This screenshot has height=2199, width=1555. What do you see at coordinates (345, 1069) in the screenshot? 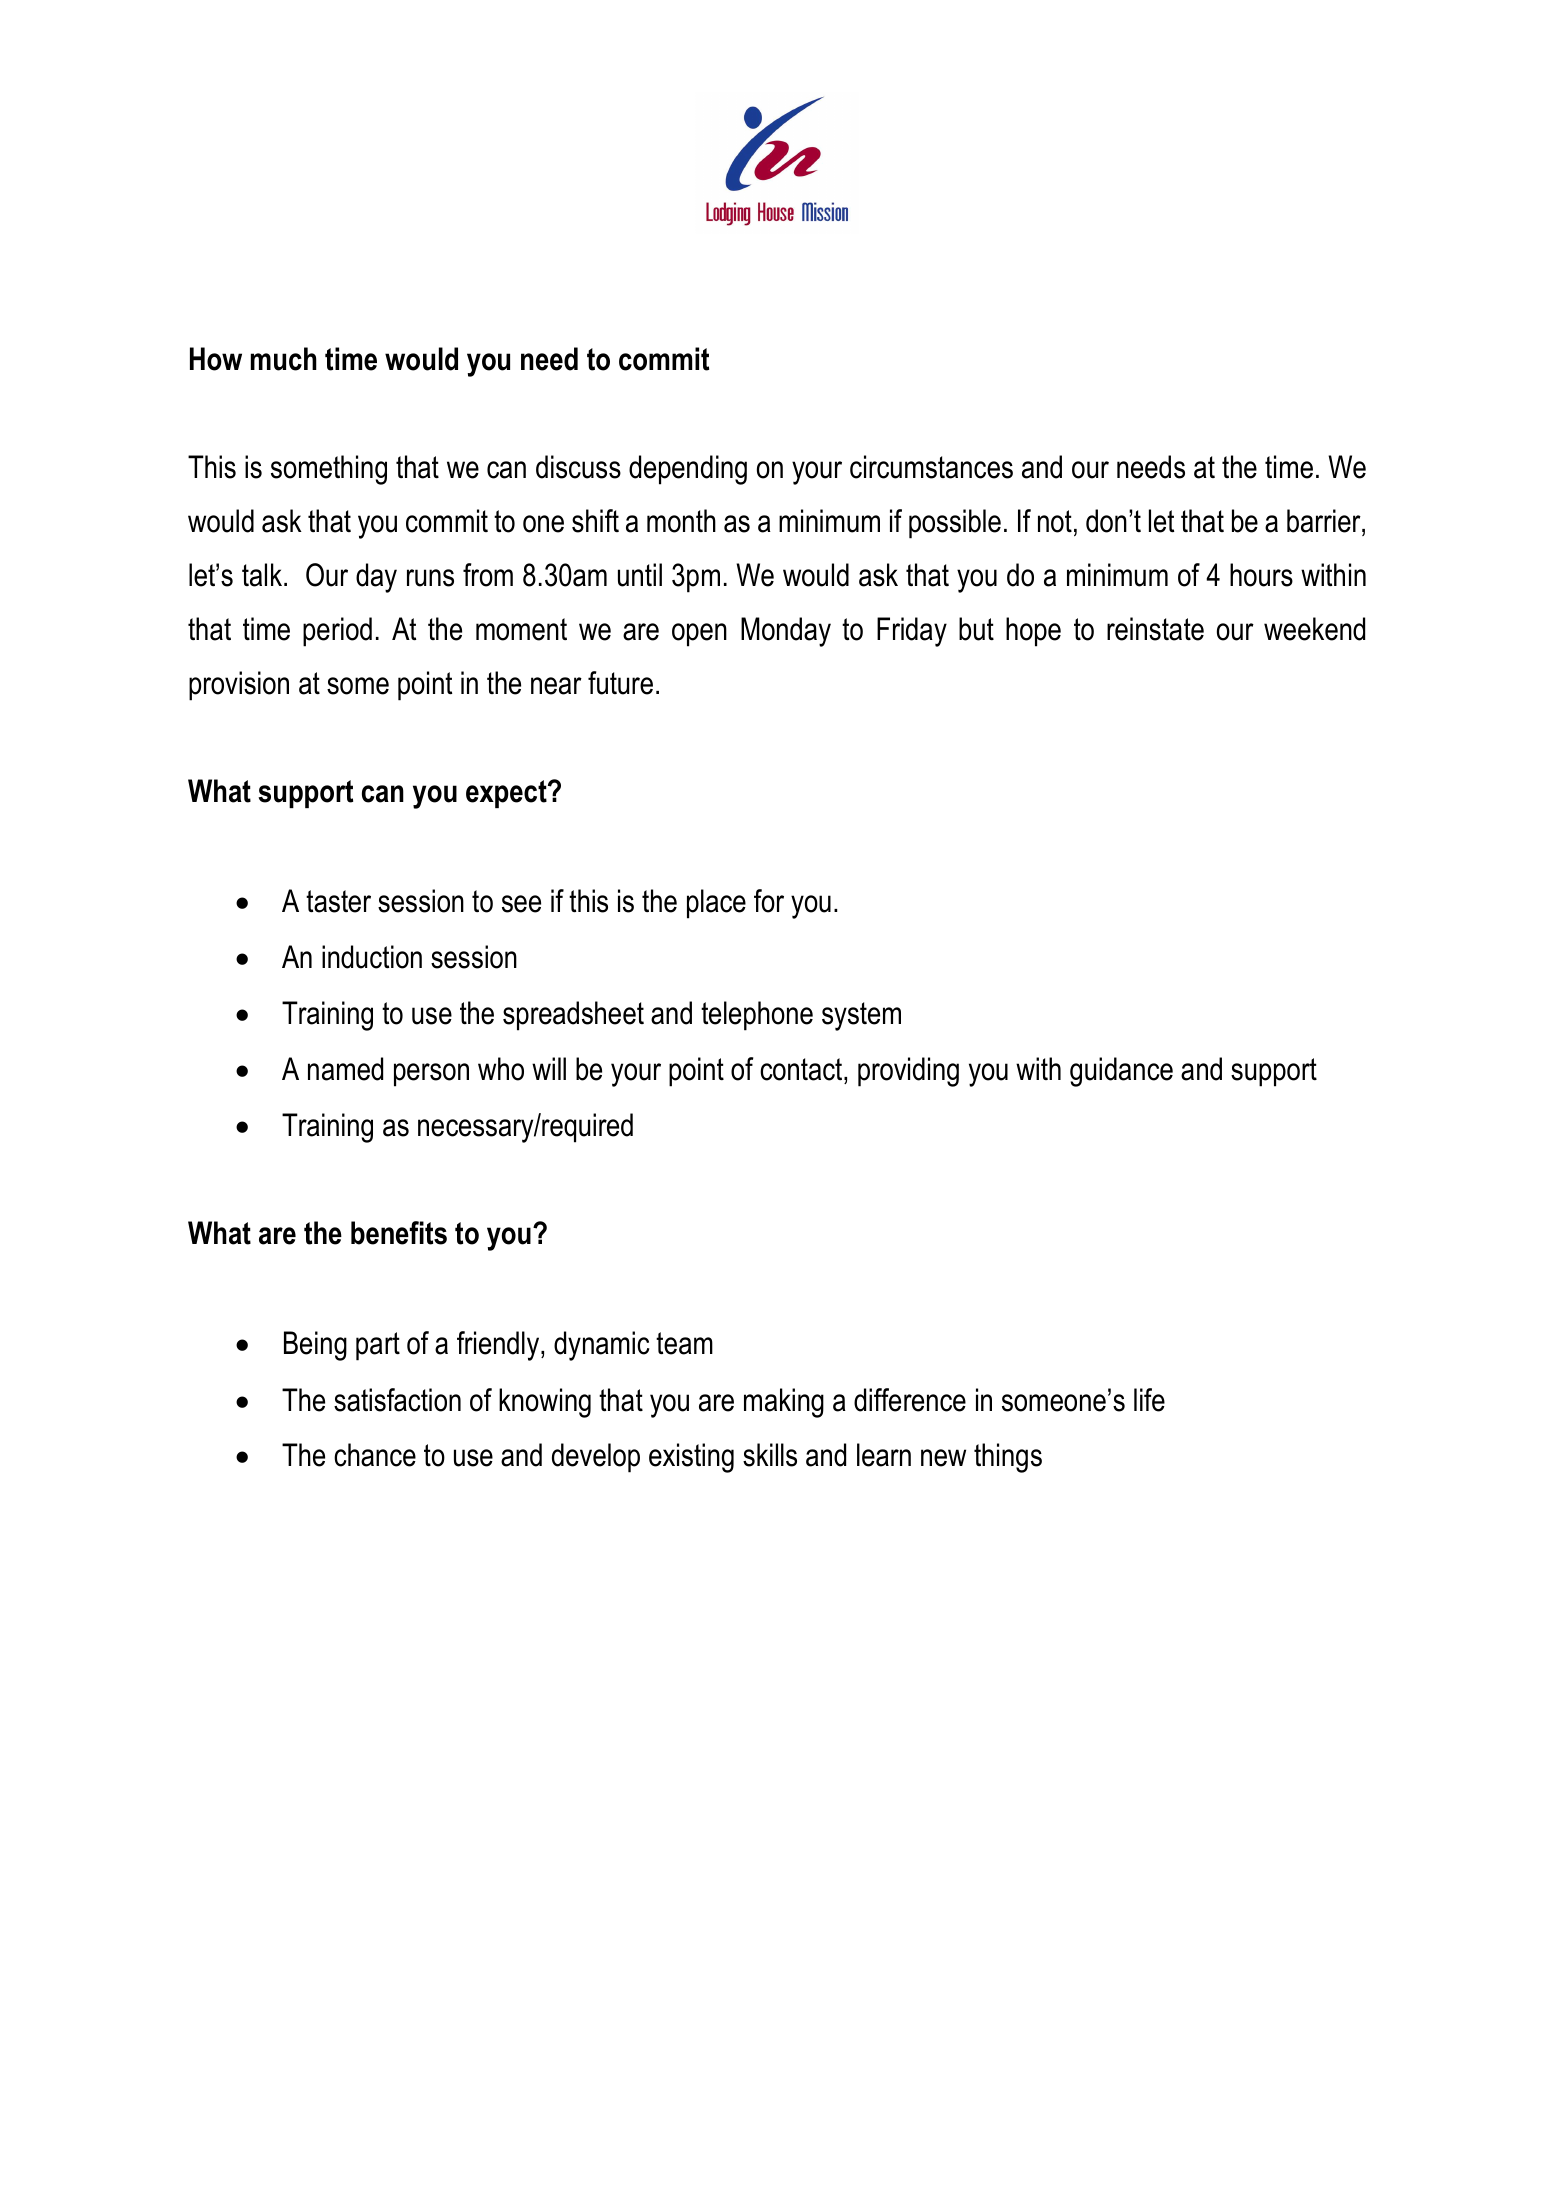
I see `named` at bounding box center [345, 1069].
